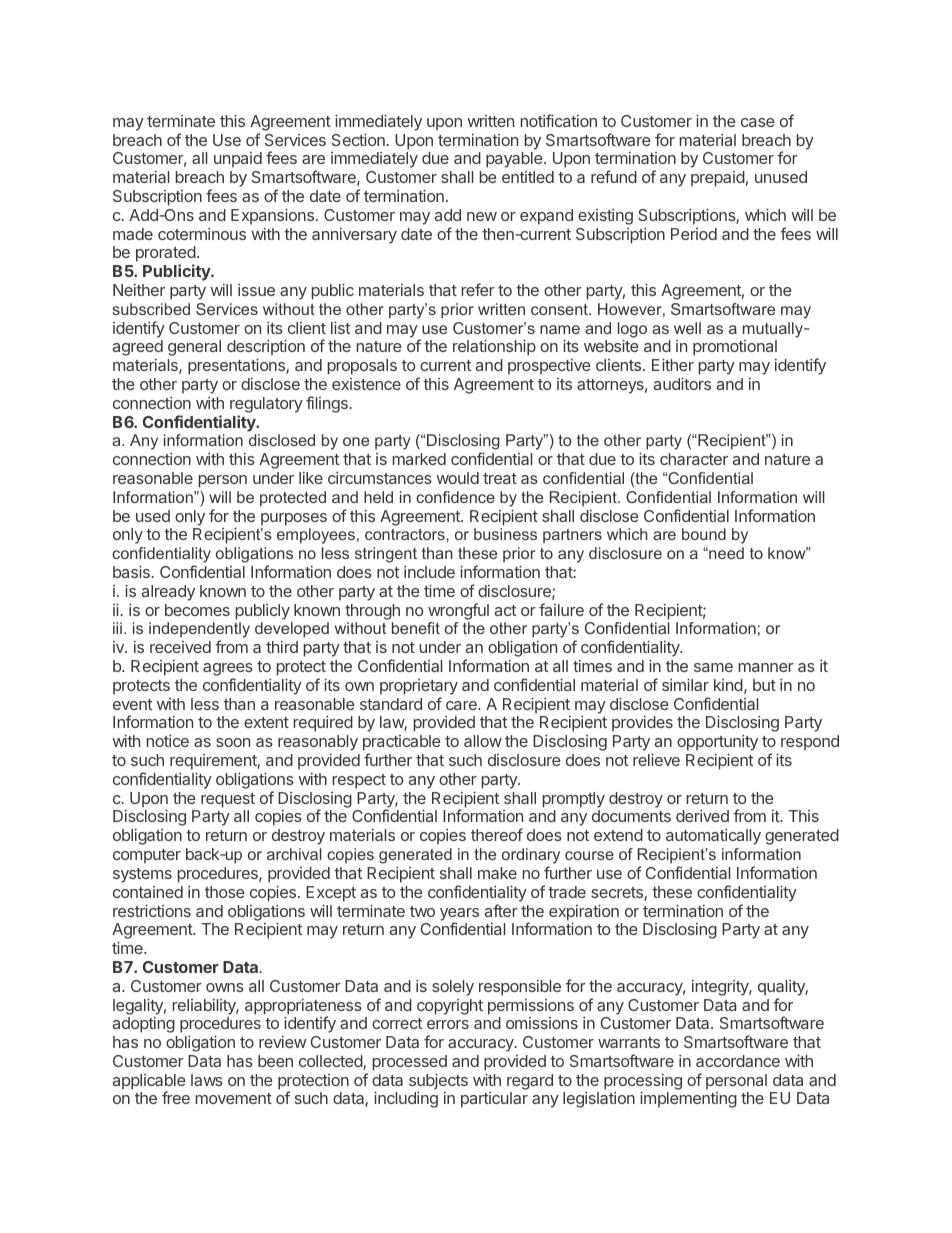 The image size is (952, 1233). I want to click on becomes, so click(197, 610).
